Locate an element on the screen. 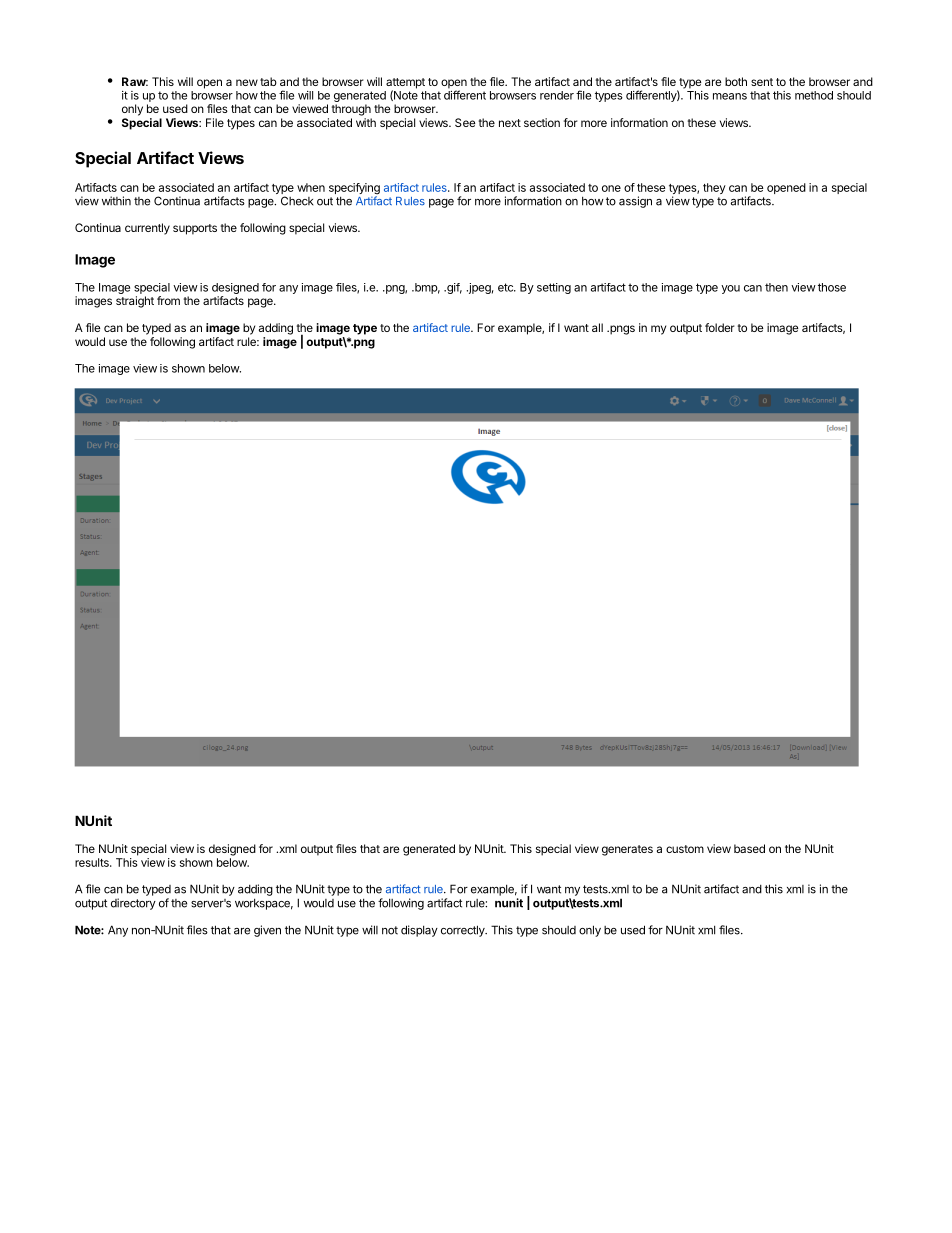 The width and height of the screenshot is (952, 1233). given is located at coordinates (267, 931).
